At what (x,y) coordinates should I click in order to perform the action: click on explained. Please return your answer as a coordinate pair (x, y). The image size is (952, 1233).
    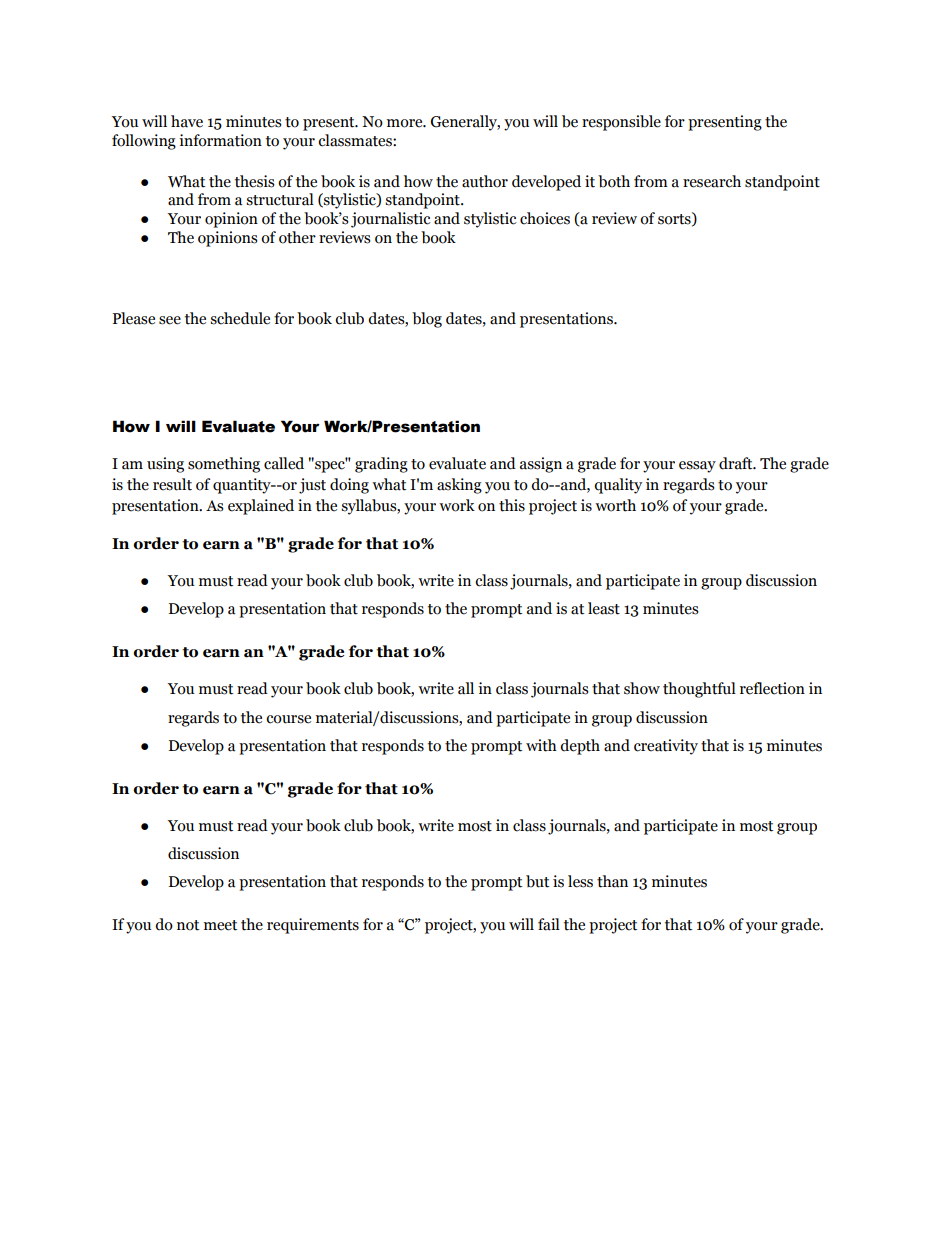
    Looking at the image, I should click on (261, 507).
